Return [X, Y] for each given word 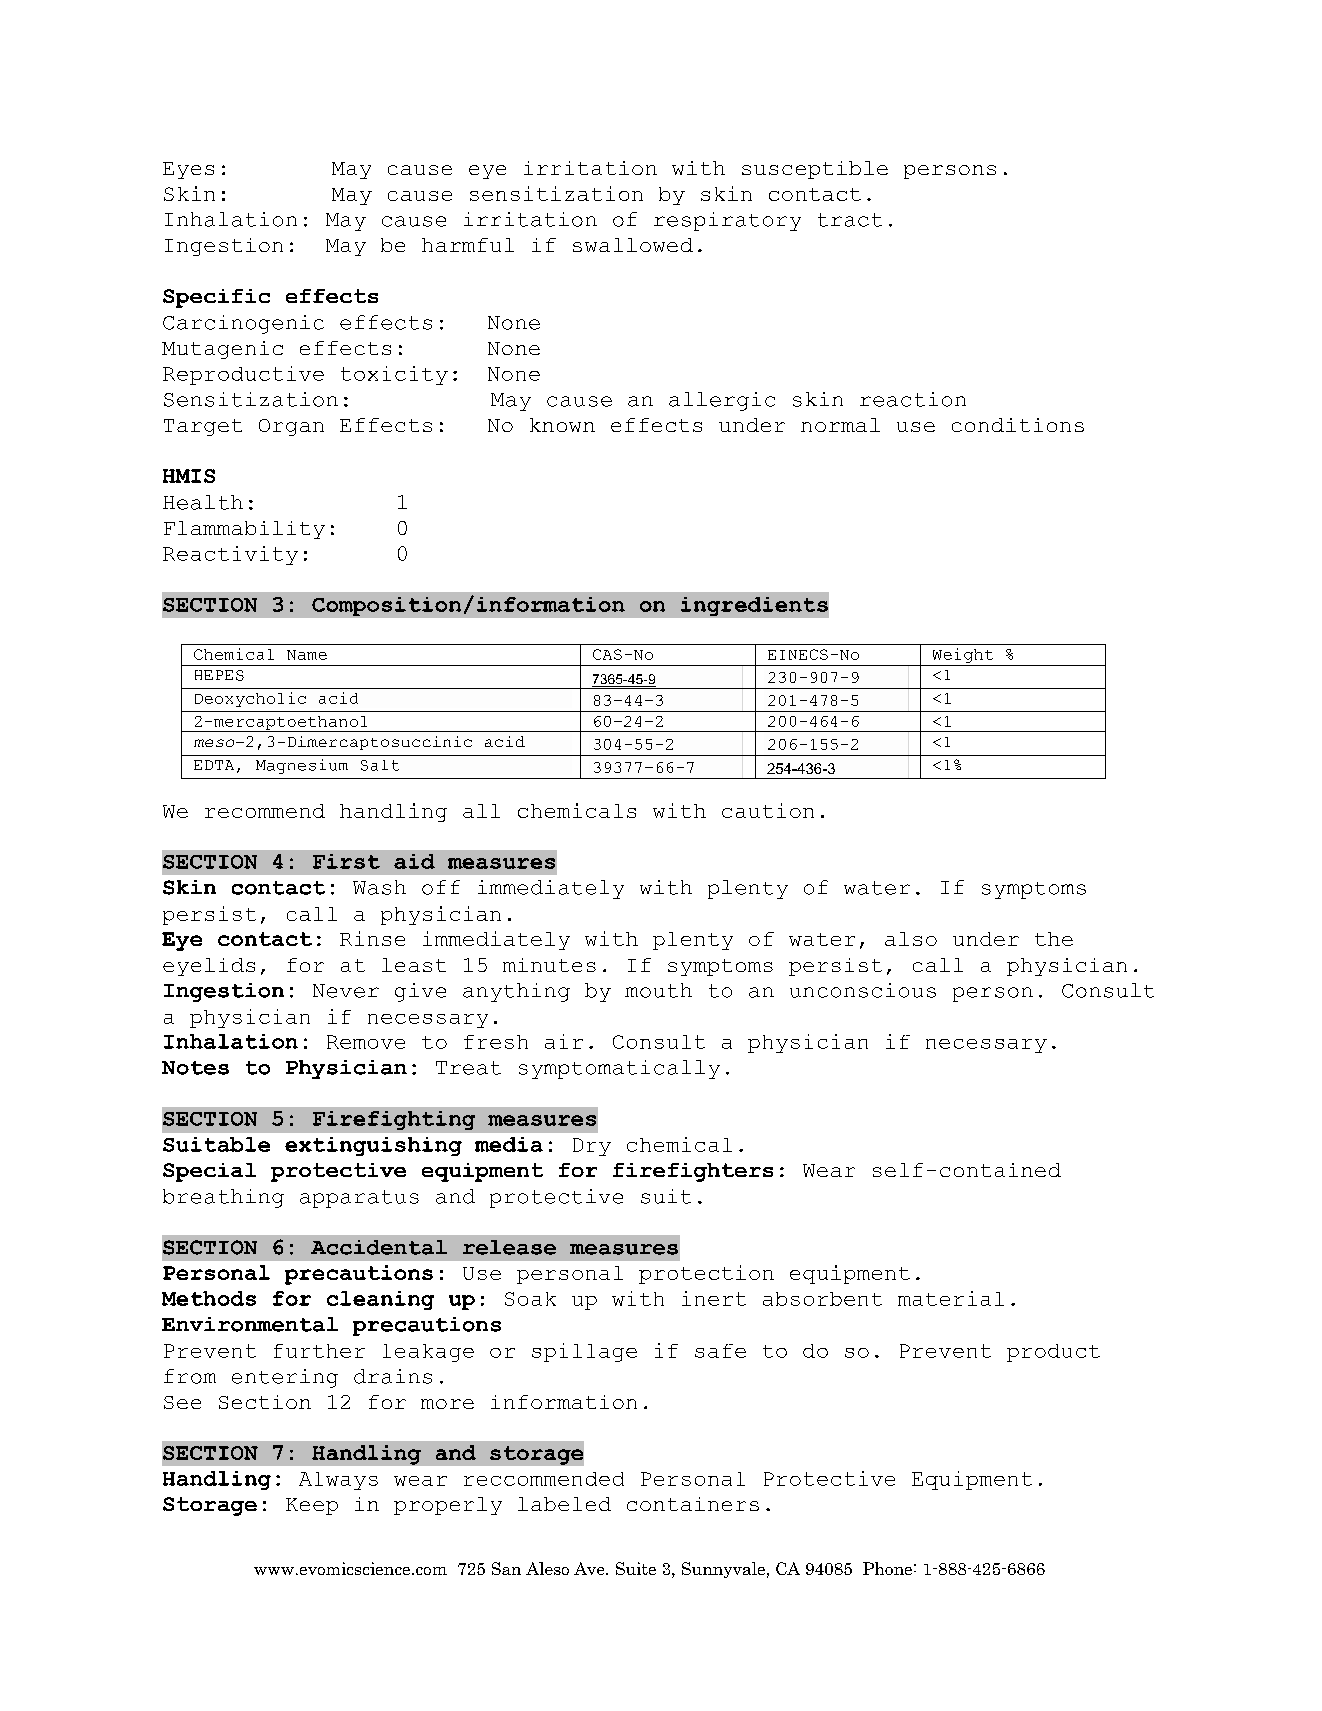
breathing [223, 1198]
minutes [549, 965]
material [951, 1298]
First [346, 861]
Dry [592, 1147]
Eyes [188, 170]
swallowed [633, 245]
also [911, 939]
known [562, 425]
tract [850, 220]
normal [840, 425]
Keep [312, 1506]
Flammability [244, 530]
